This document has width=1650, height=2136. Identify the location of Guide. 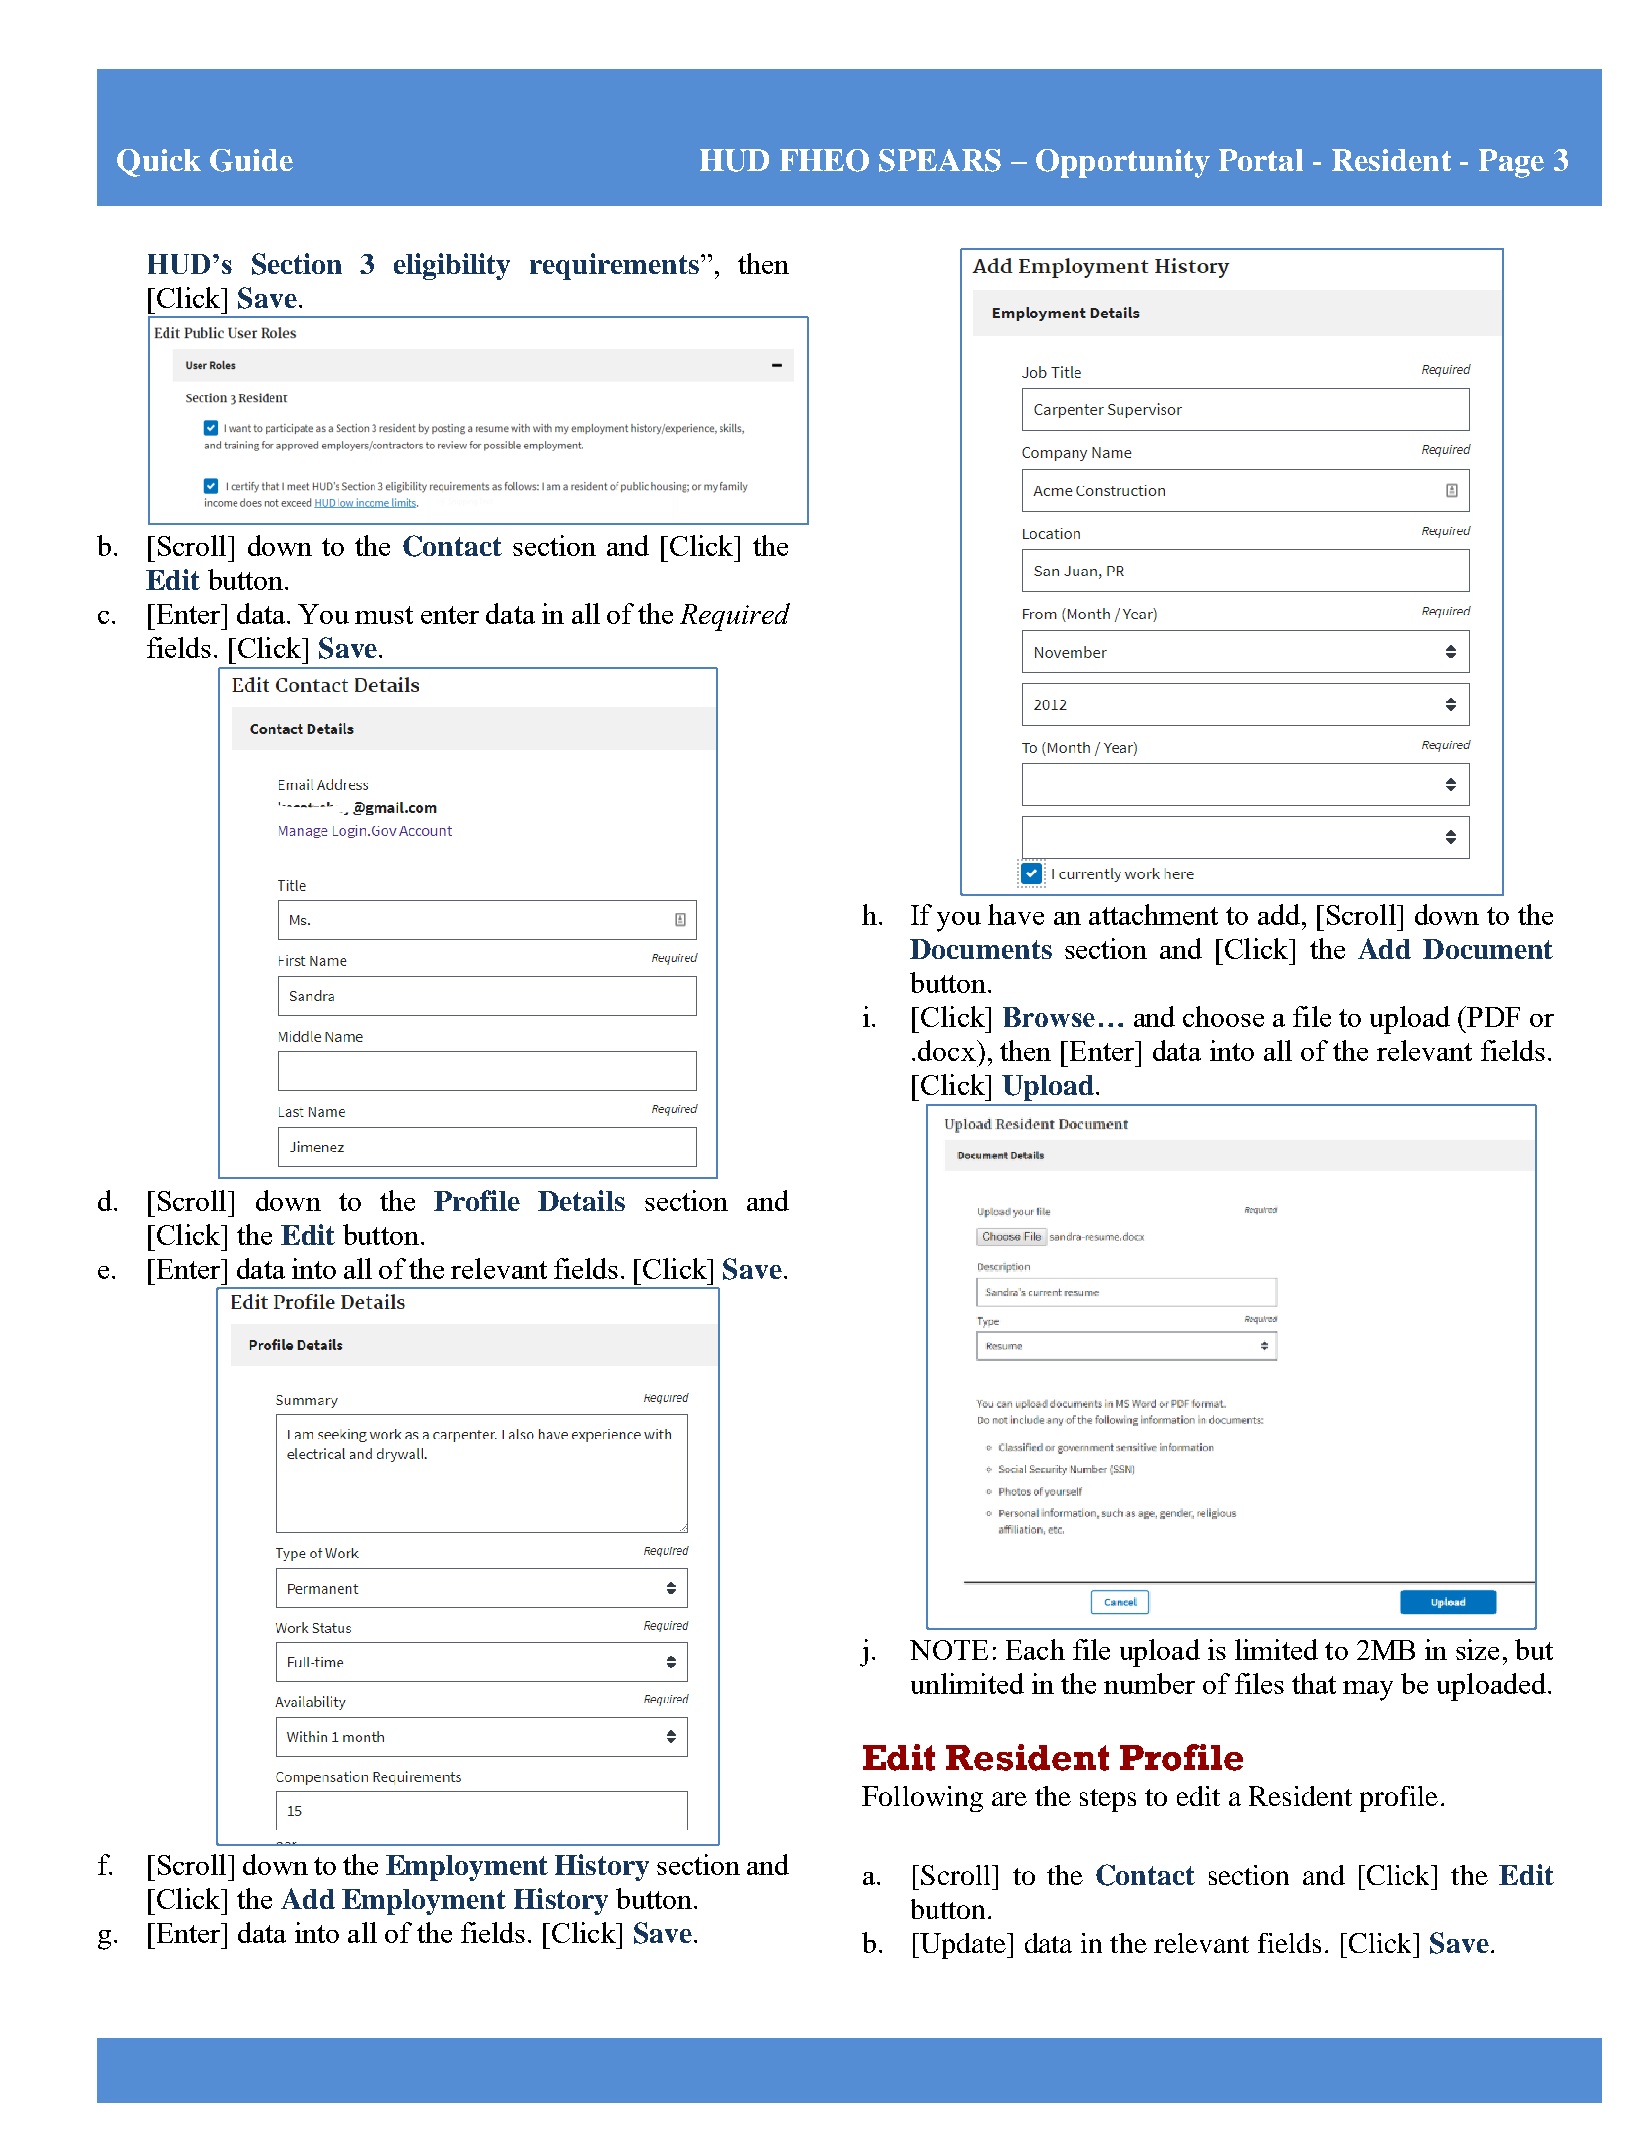
(251, 160).
